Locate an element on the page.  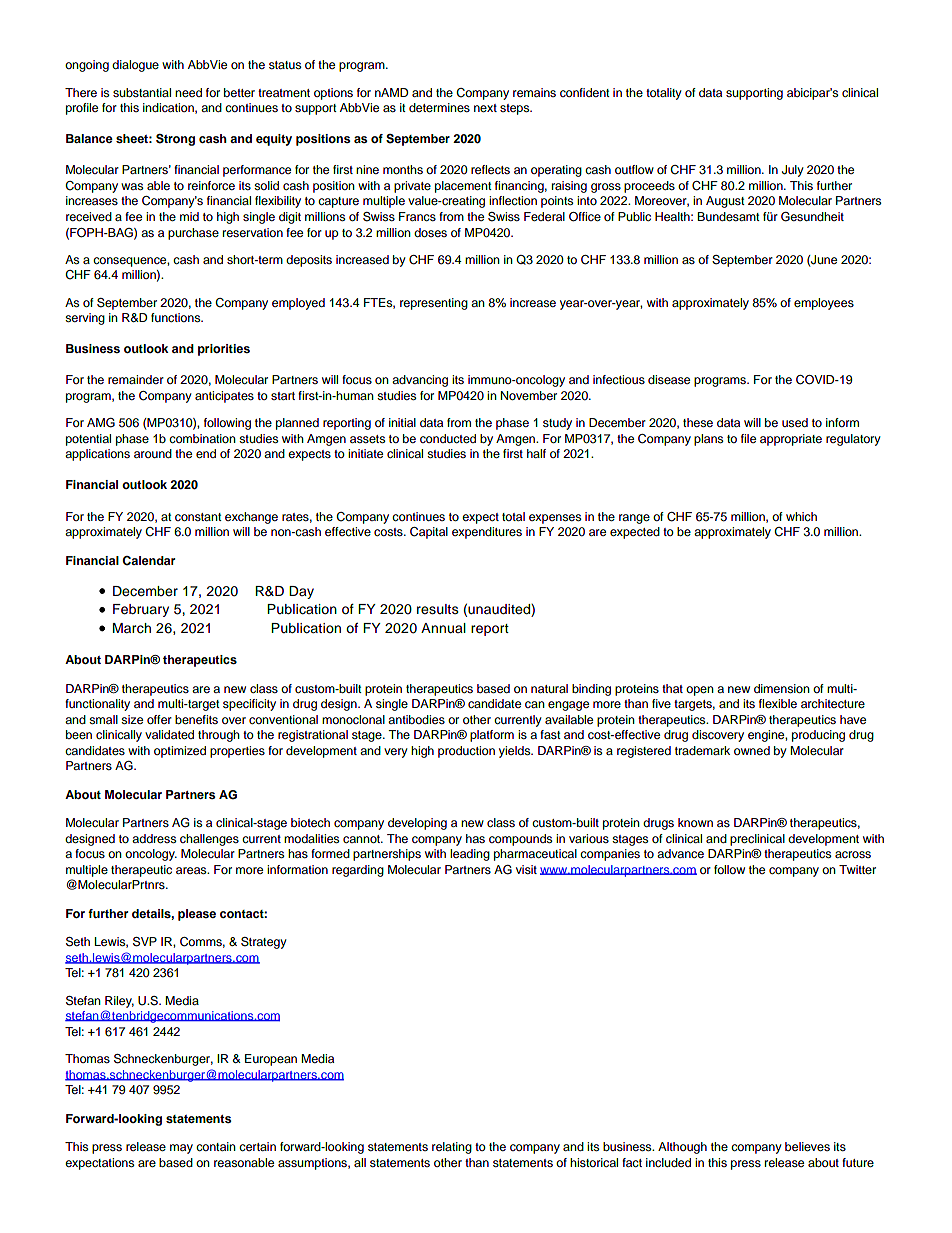
constant is located at coordinates (198, 517).
